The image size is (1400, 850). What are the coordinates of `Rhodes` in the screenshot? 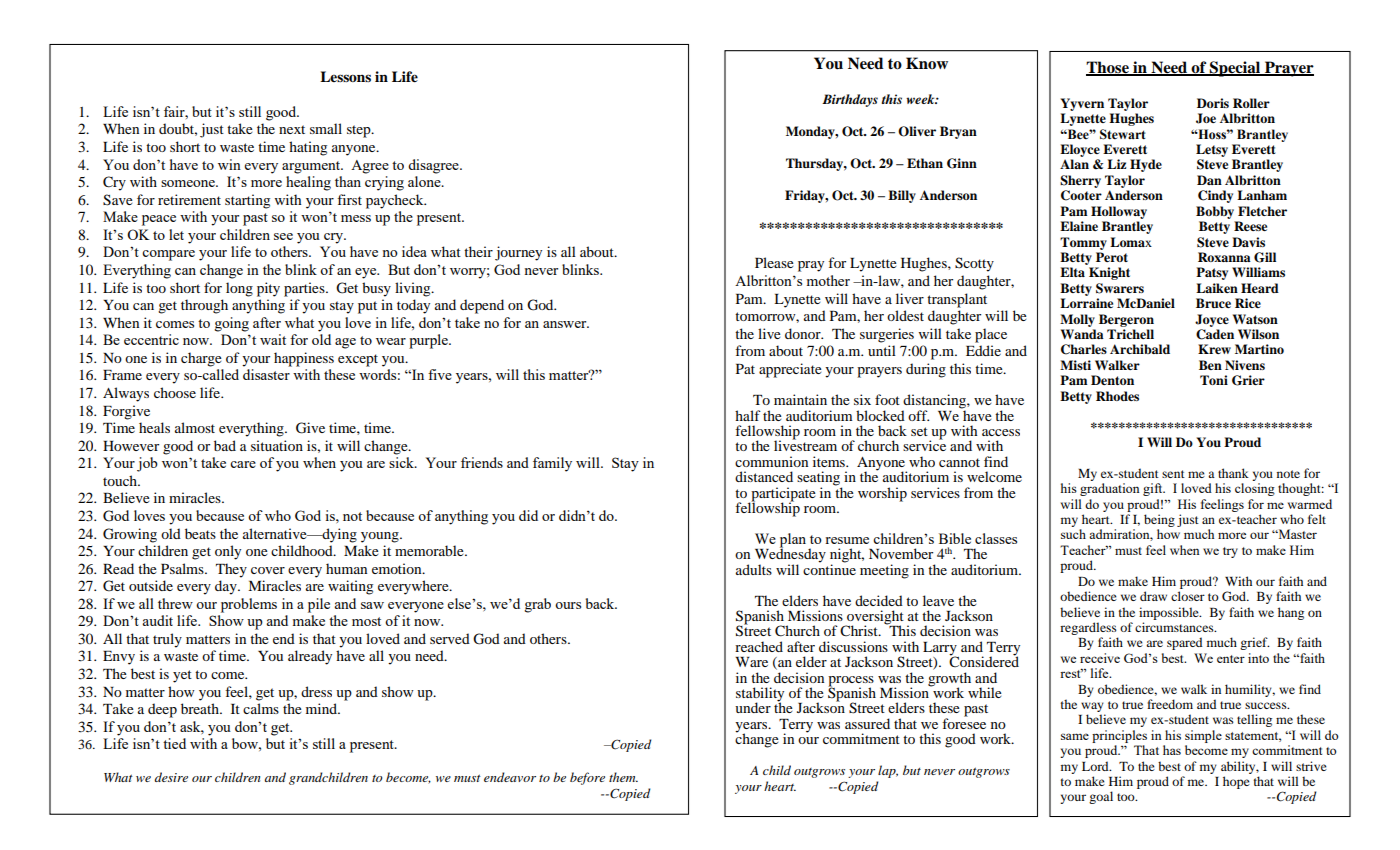 It's located at (1117, 396).
